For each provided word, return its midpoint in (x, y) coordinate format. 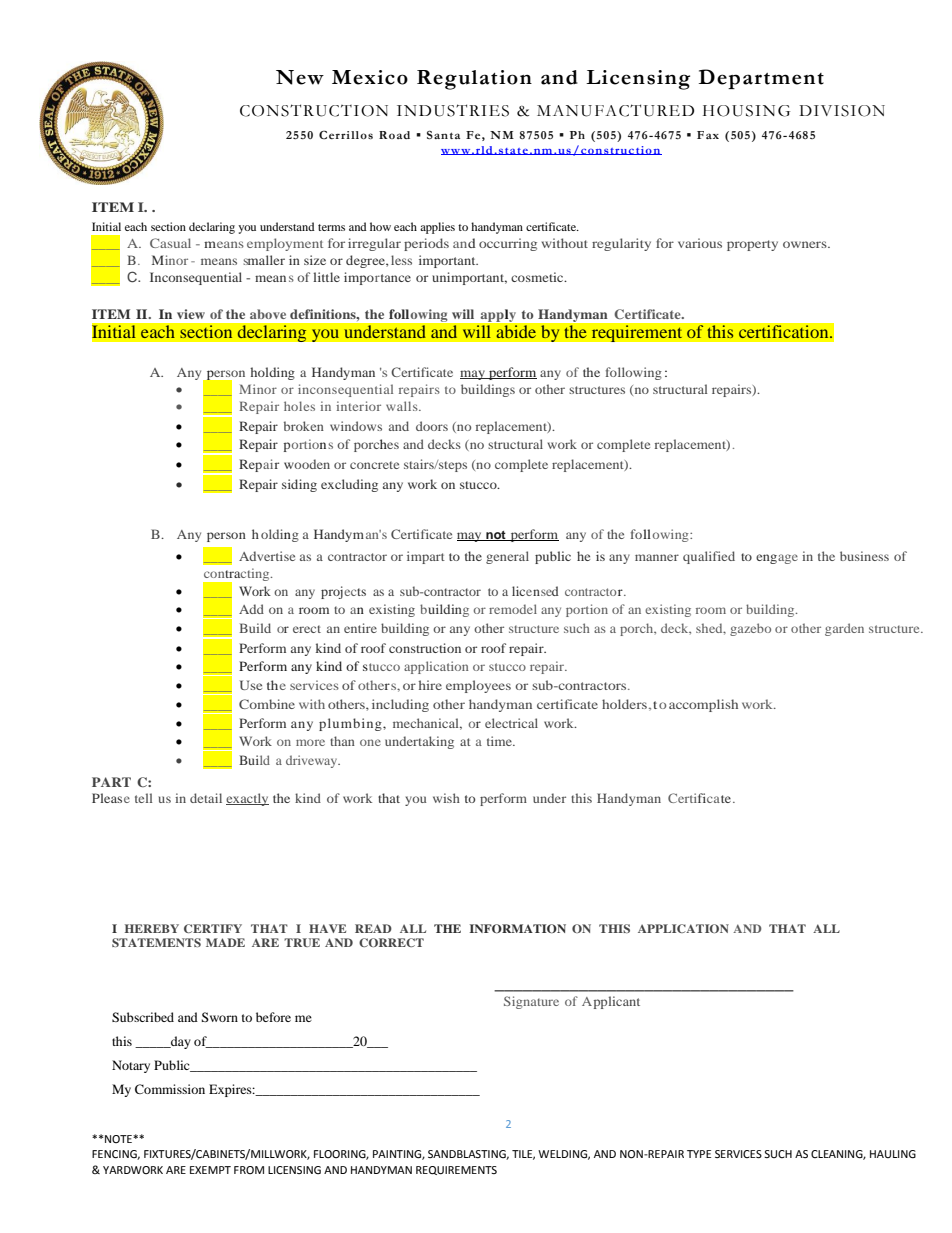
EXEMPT (210, 1170)
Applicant (611, 1002)
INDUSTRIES (453, 110)
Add (251, 609)
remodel (513, 609)
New (300, 77)
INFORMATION (518, 929)
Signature (531, 1002)
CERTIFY (213, 928)
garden (844, 629)
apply (497, 315)
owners (806, 244)
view (191, 314)
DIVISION (842, 111)
